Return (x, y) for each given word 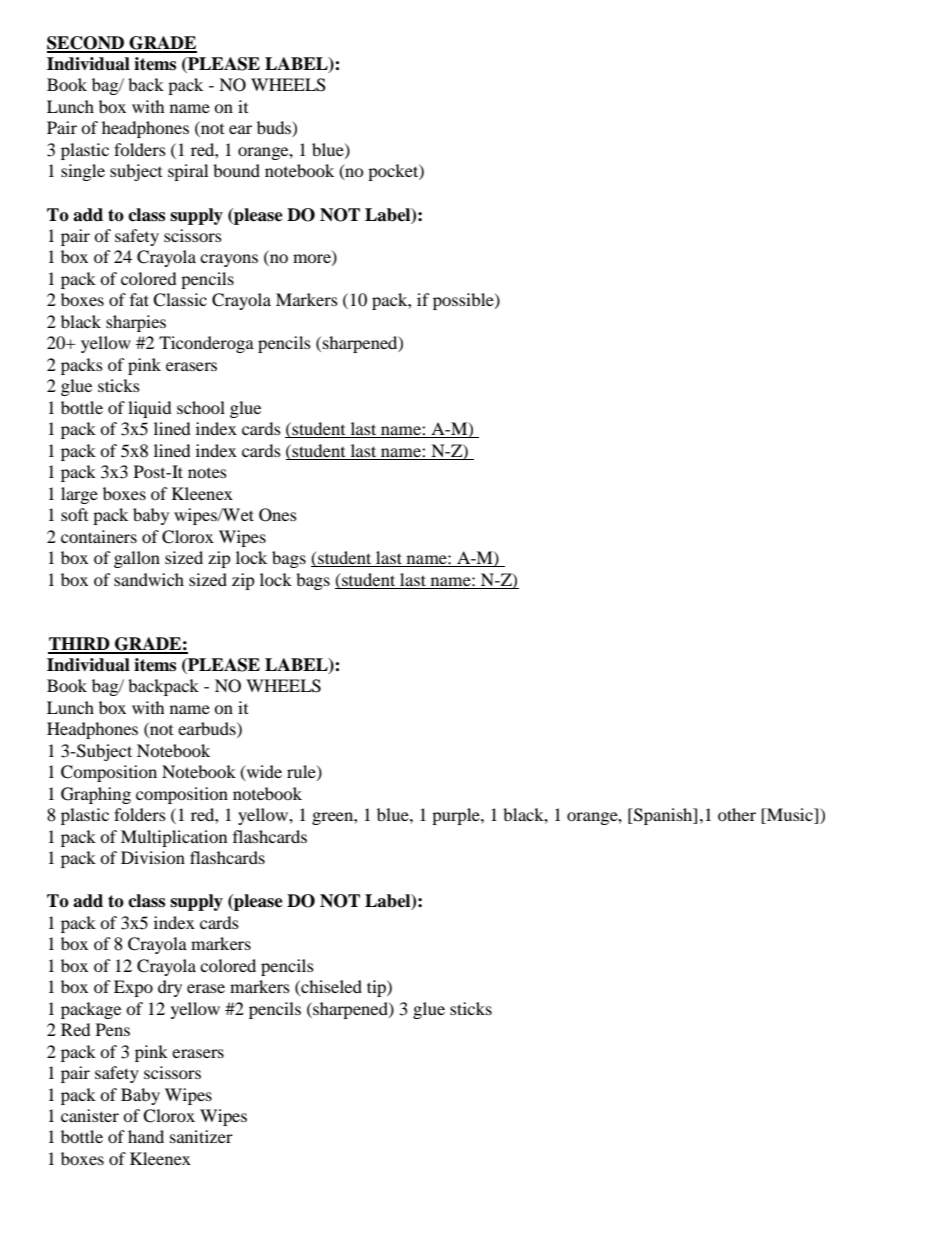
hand (146, 1136)
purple (457, 816)
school (201, 407)
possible (464, 301)
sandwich (149, 579)
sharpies (136, 323)
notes (207, 473)
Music (790, 816)
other (737, 814)
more (313, 260)
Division (153, 857)
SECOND (87, 44)
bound (236, 170)
